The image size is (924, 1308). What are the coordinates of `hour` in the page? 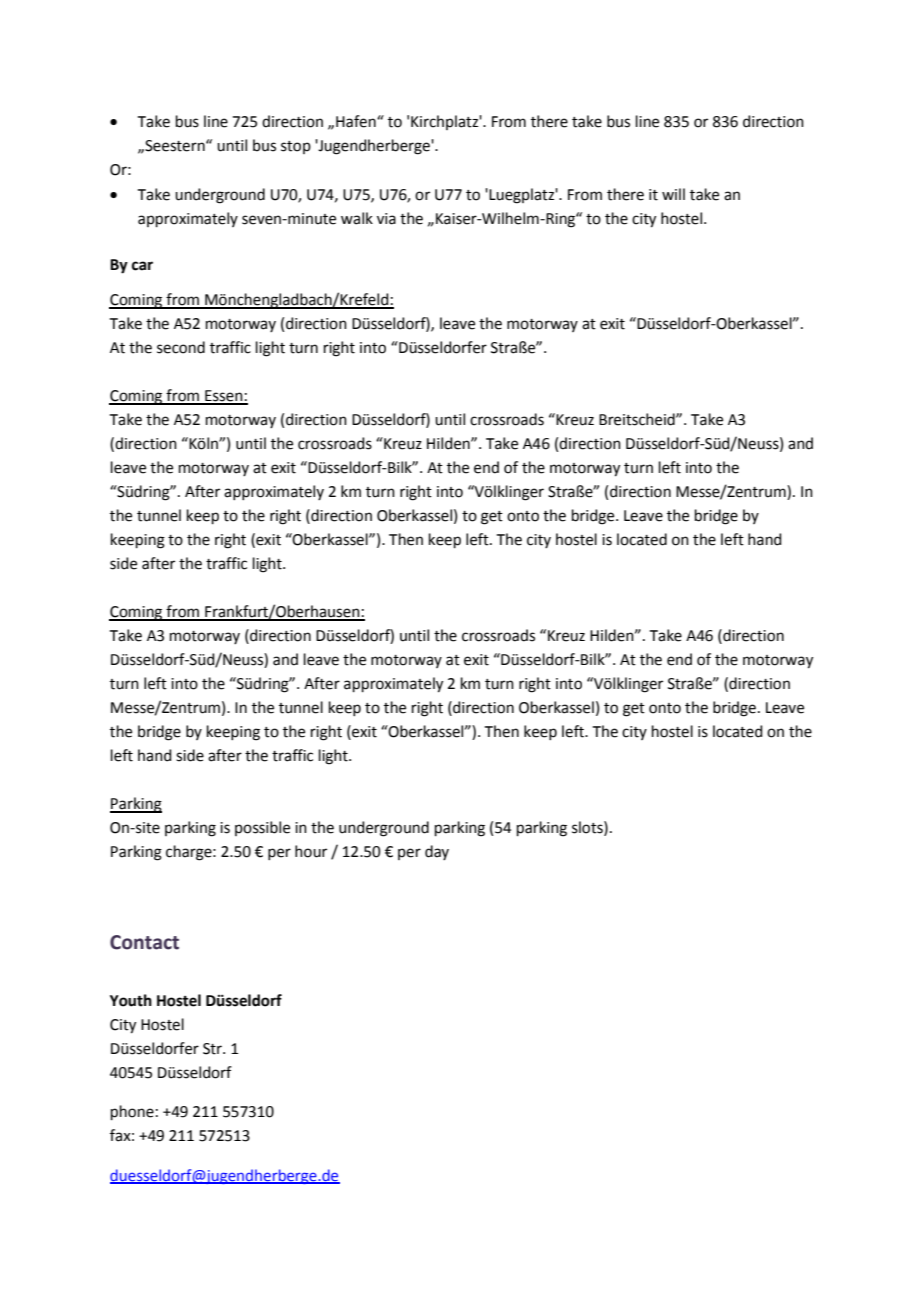 It's located at (311, 851).
